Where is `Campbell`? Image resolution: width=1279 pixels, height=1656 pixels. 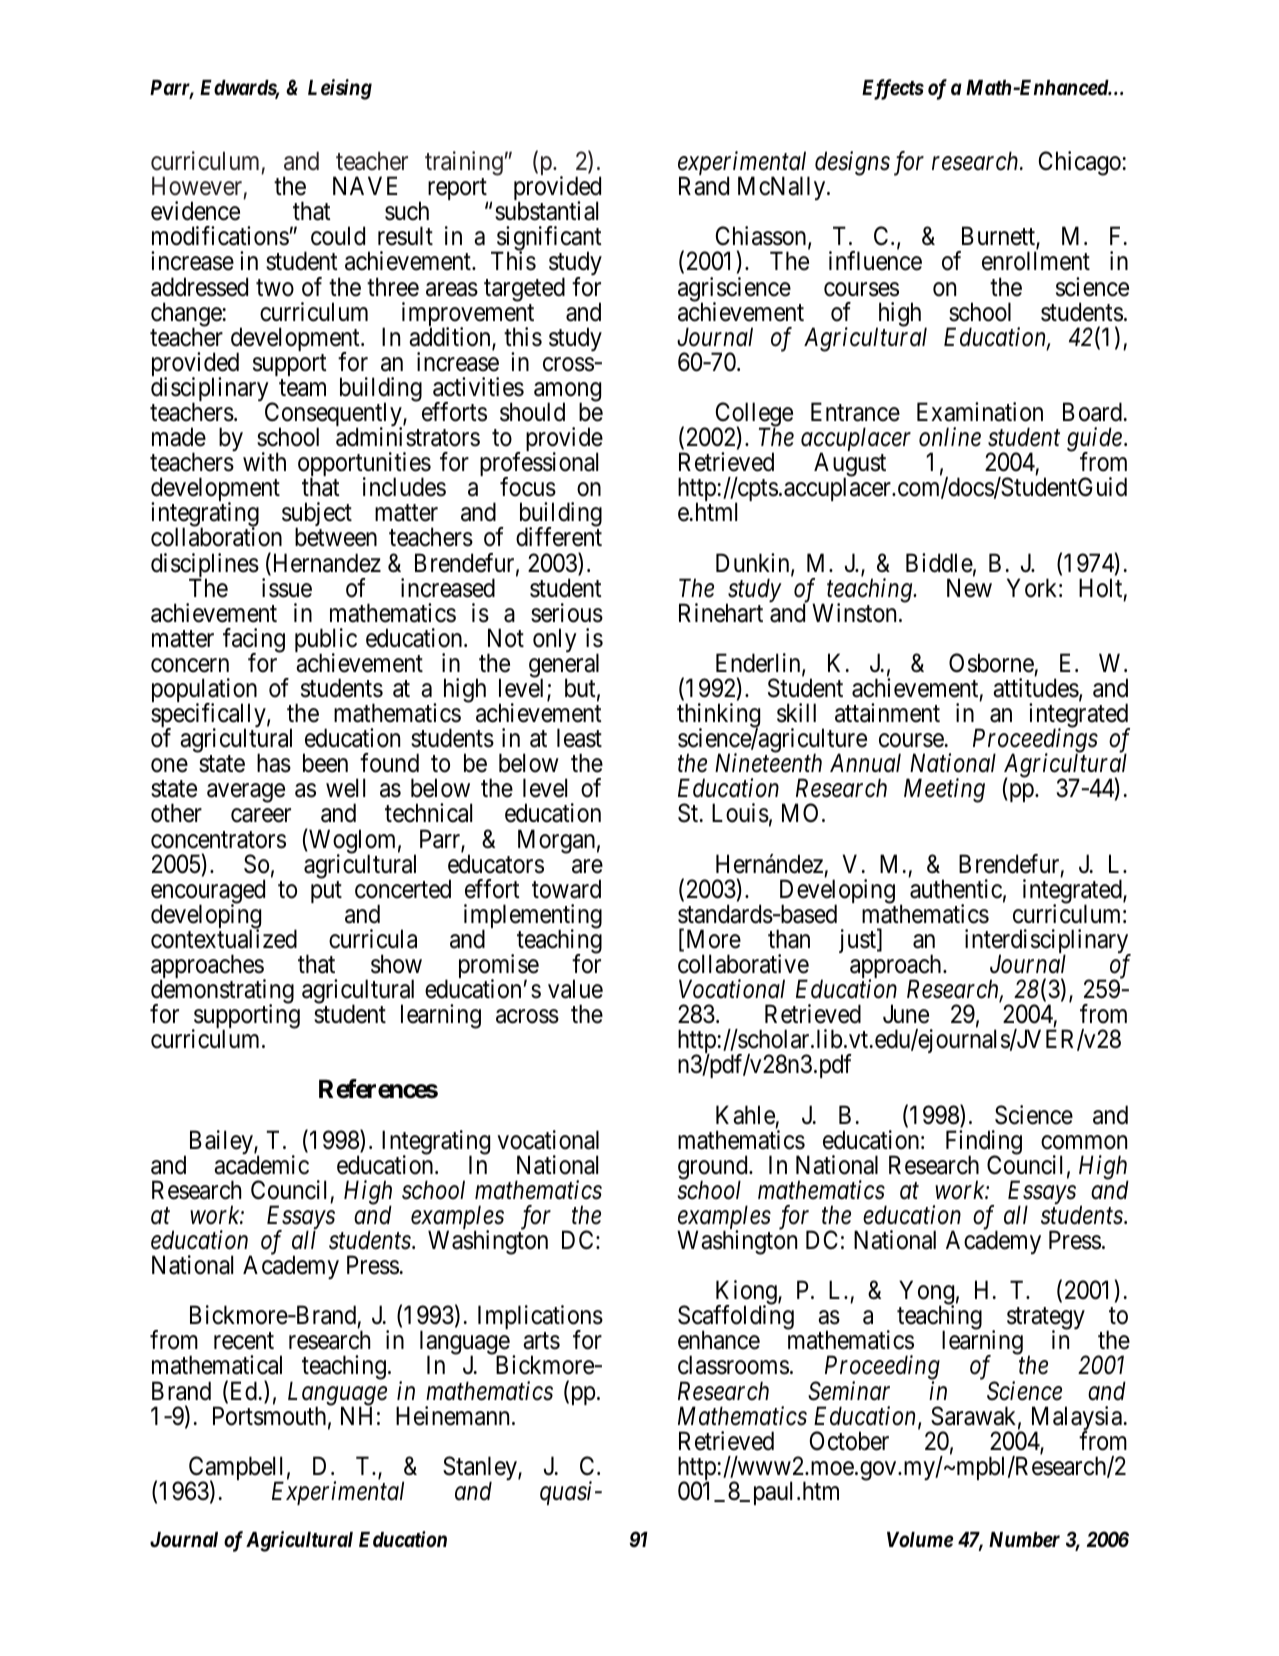 Campbell is located at coordinates (236, 1469).
